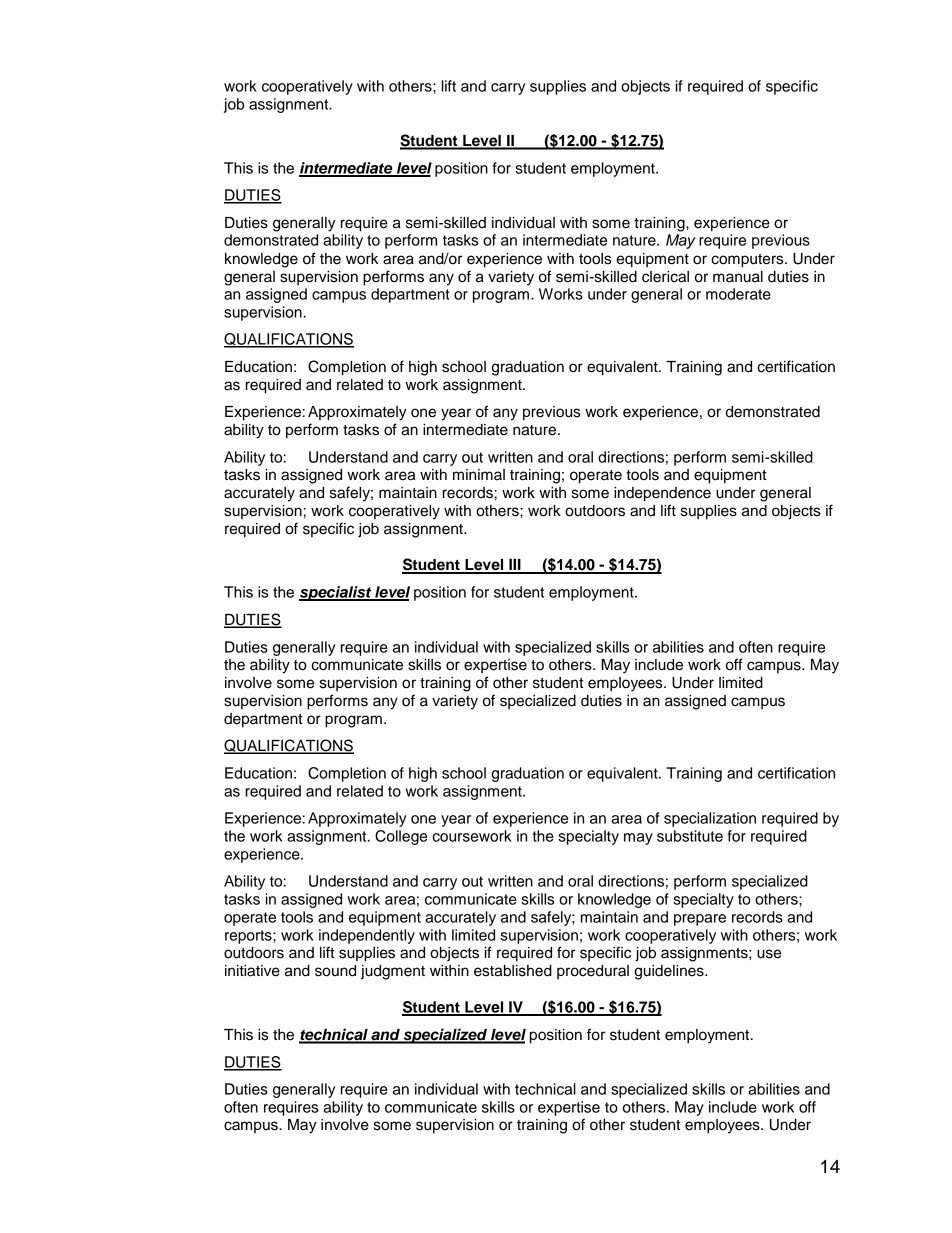 This page has height=1233, width=952. What do you see at coordinates (690, 836) in the page?
I see `substitute` at bounding box center [690, 836].
